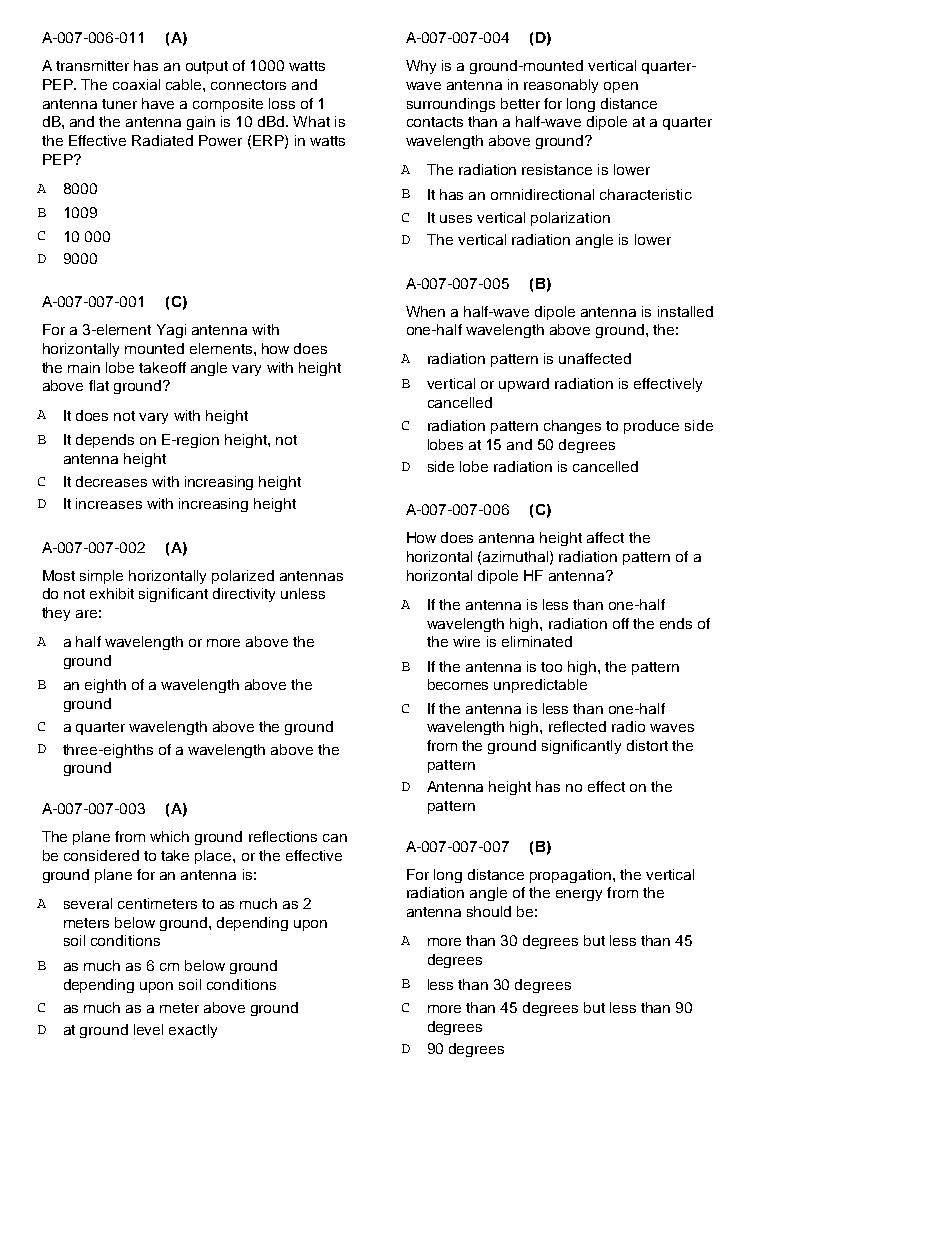 The width and height of the page is (952, 1233). Describe the element at coordinates (685, 311) in the page. I see `installed` at that location.
